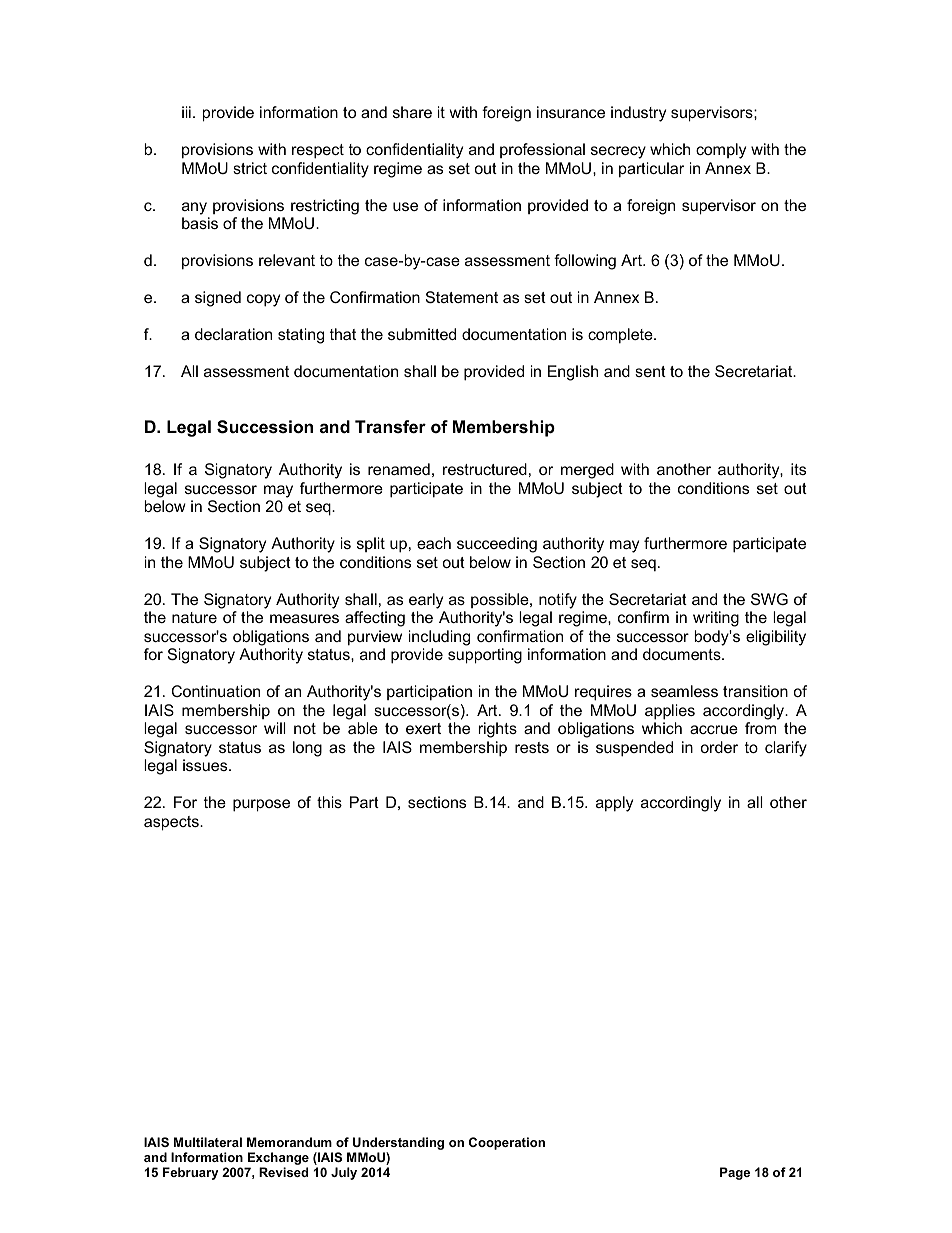  What do you see at coordinates (265, 427) in the page?
I see `Succession` at bounding box center [265, 427].
